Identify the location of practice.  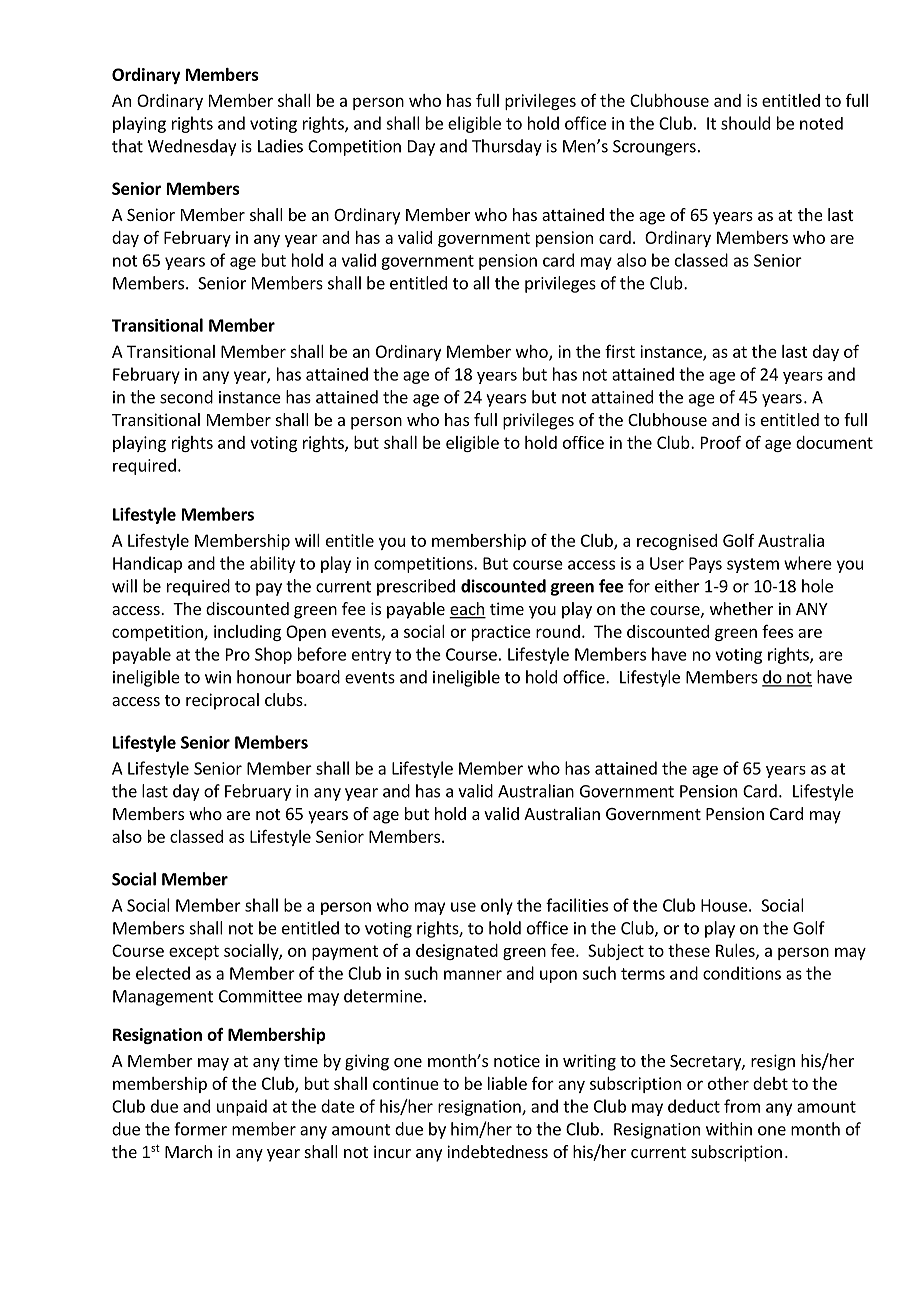
(501, 633).
